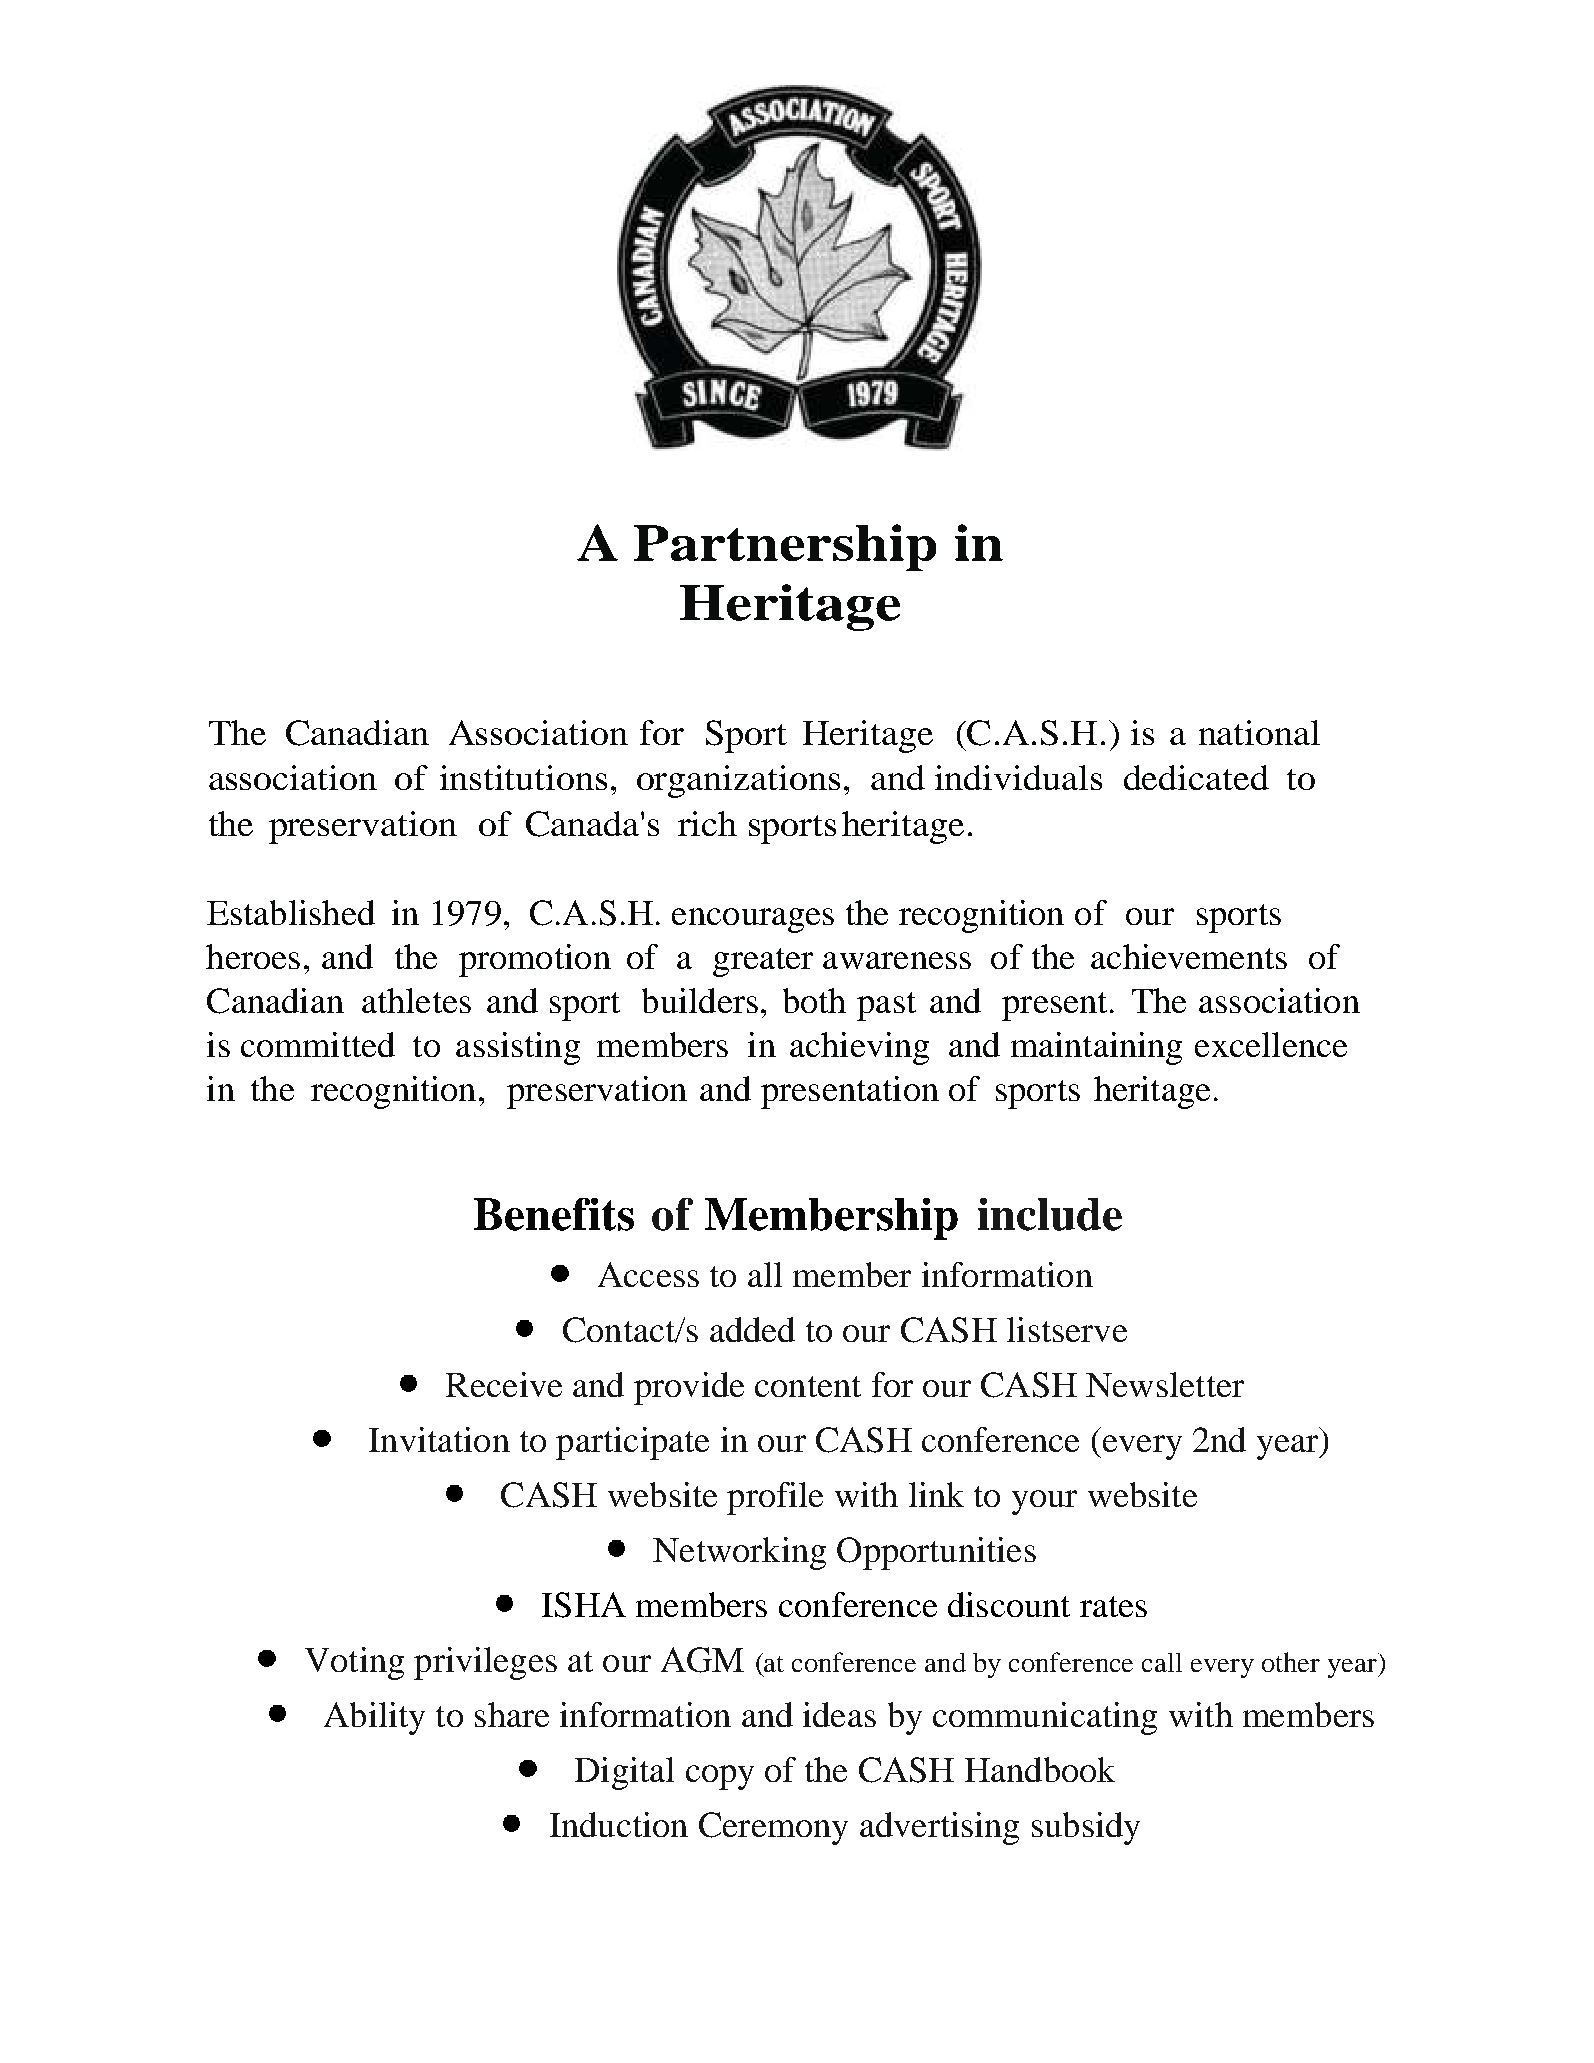 Image resolution: width=1594 pixels, height=2063 pixels. What do you see at coordinates (1189, 956) in the screenshot?
I see `achievements` at bounding box center [1189, 956].
